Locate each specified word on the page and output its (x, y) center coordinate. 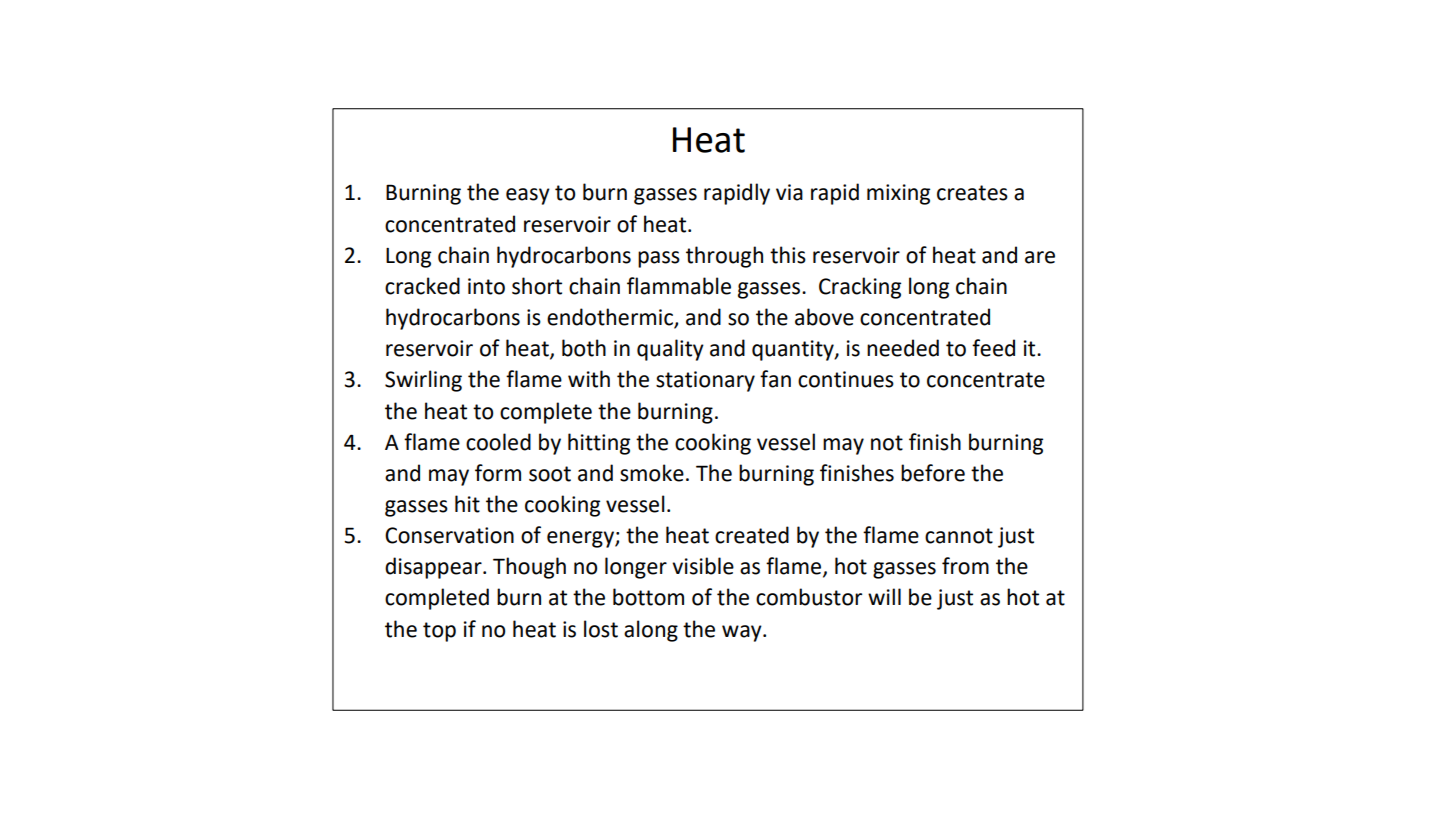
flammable (679, 286)
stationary (705, 381)
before (933, 473)
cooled (498, 442)
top (439, 632)
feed (993, 348)
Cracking (860, 288)
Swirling (423, 381)
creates (972, 193)
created (752, 535)
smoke (652, 473)
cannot (959, 536)
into (486, 286)
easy (528, 196)
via (789, 192)
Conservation (449, 535)
